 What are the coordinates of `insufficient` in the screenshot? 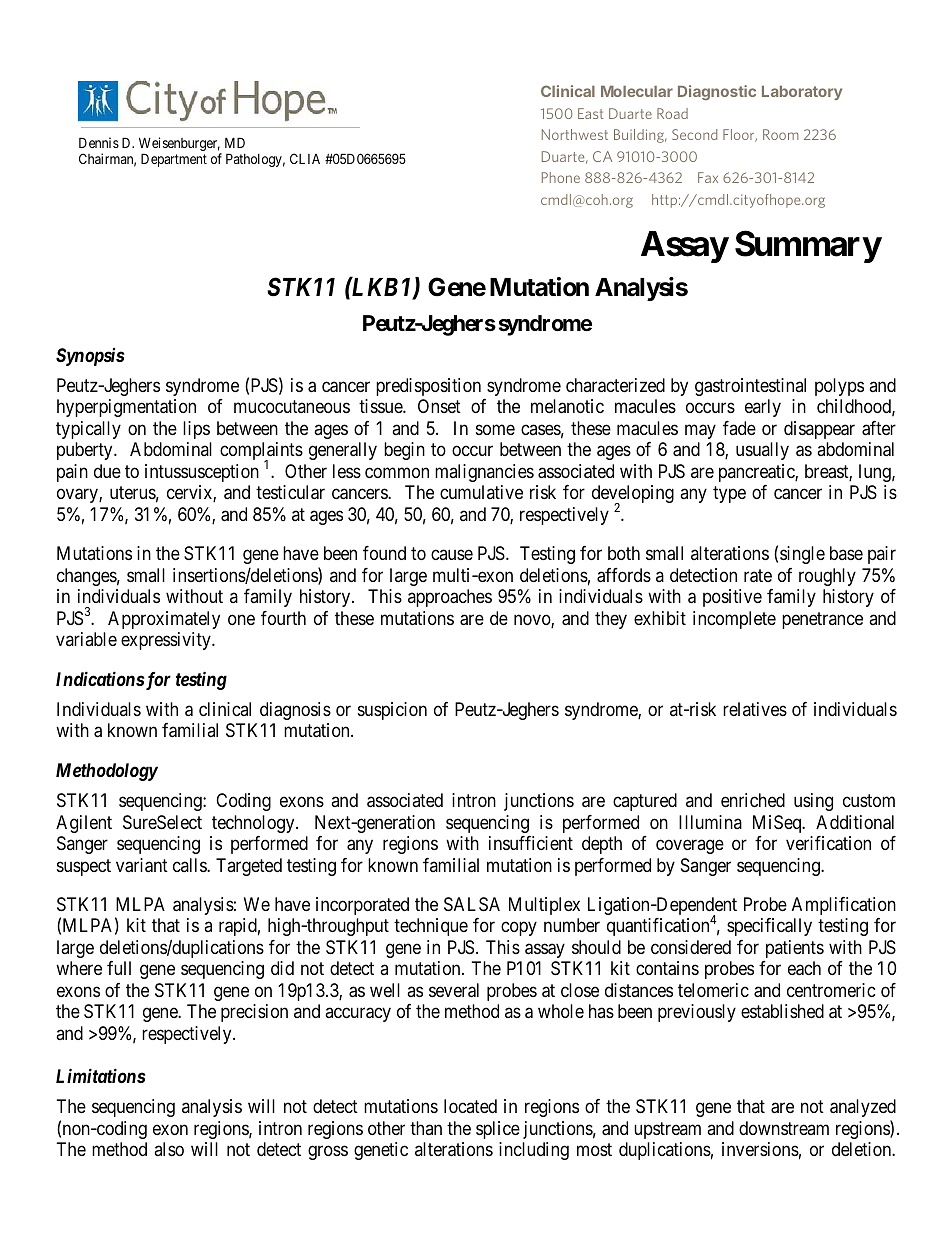 It's located at (531, 843).
